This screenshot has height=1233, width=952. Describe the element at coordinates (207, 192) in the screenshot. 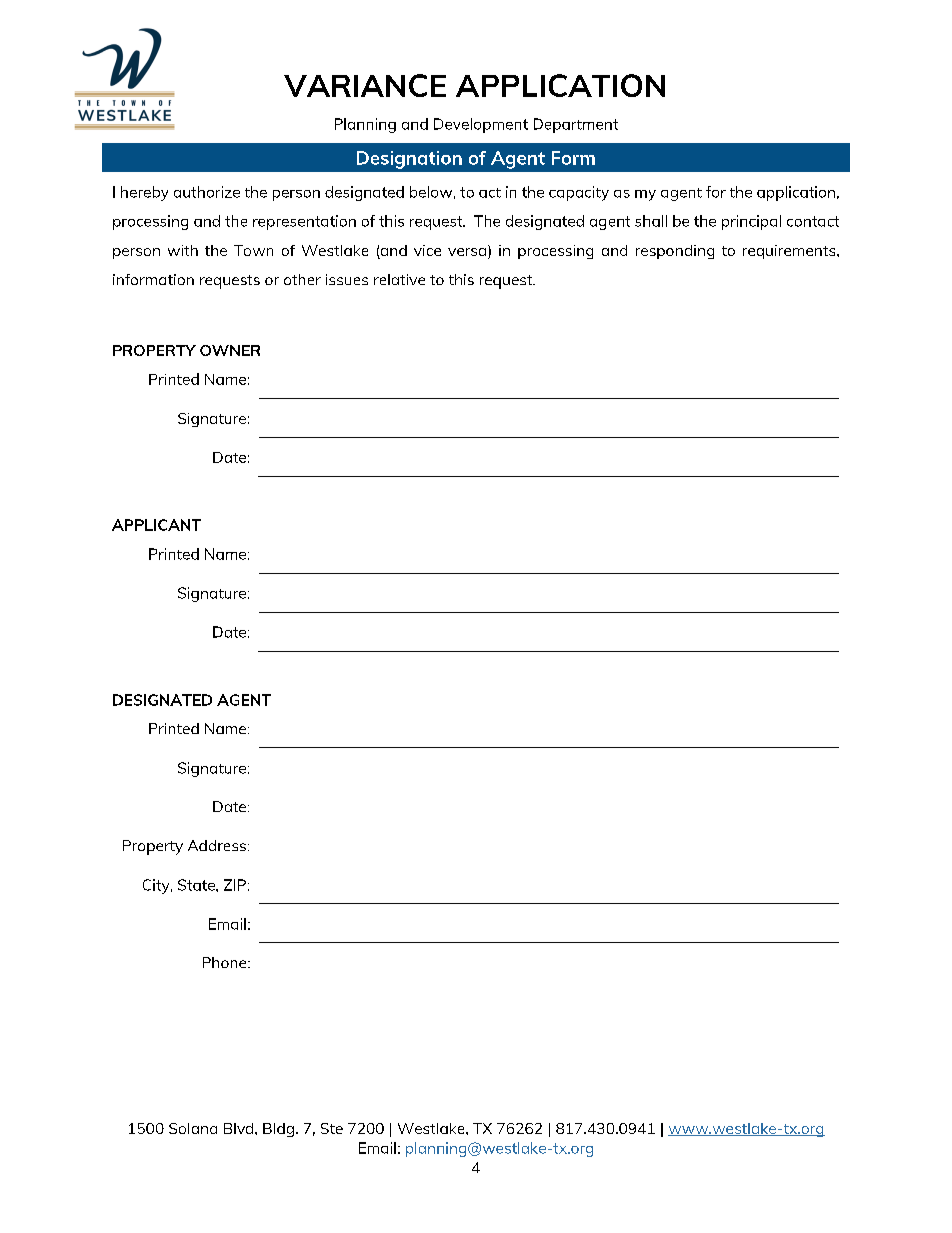

I see `authorize` at that location.
